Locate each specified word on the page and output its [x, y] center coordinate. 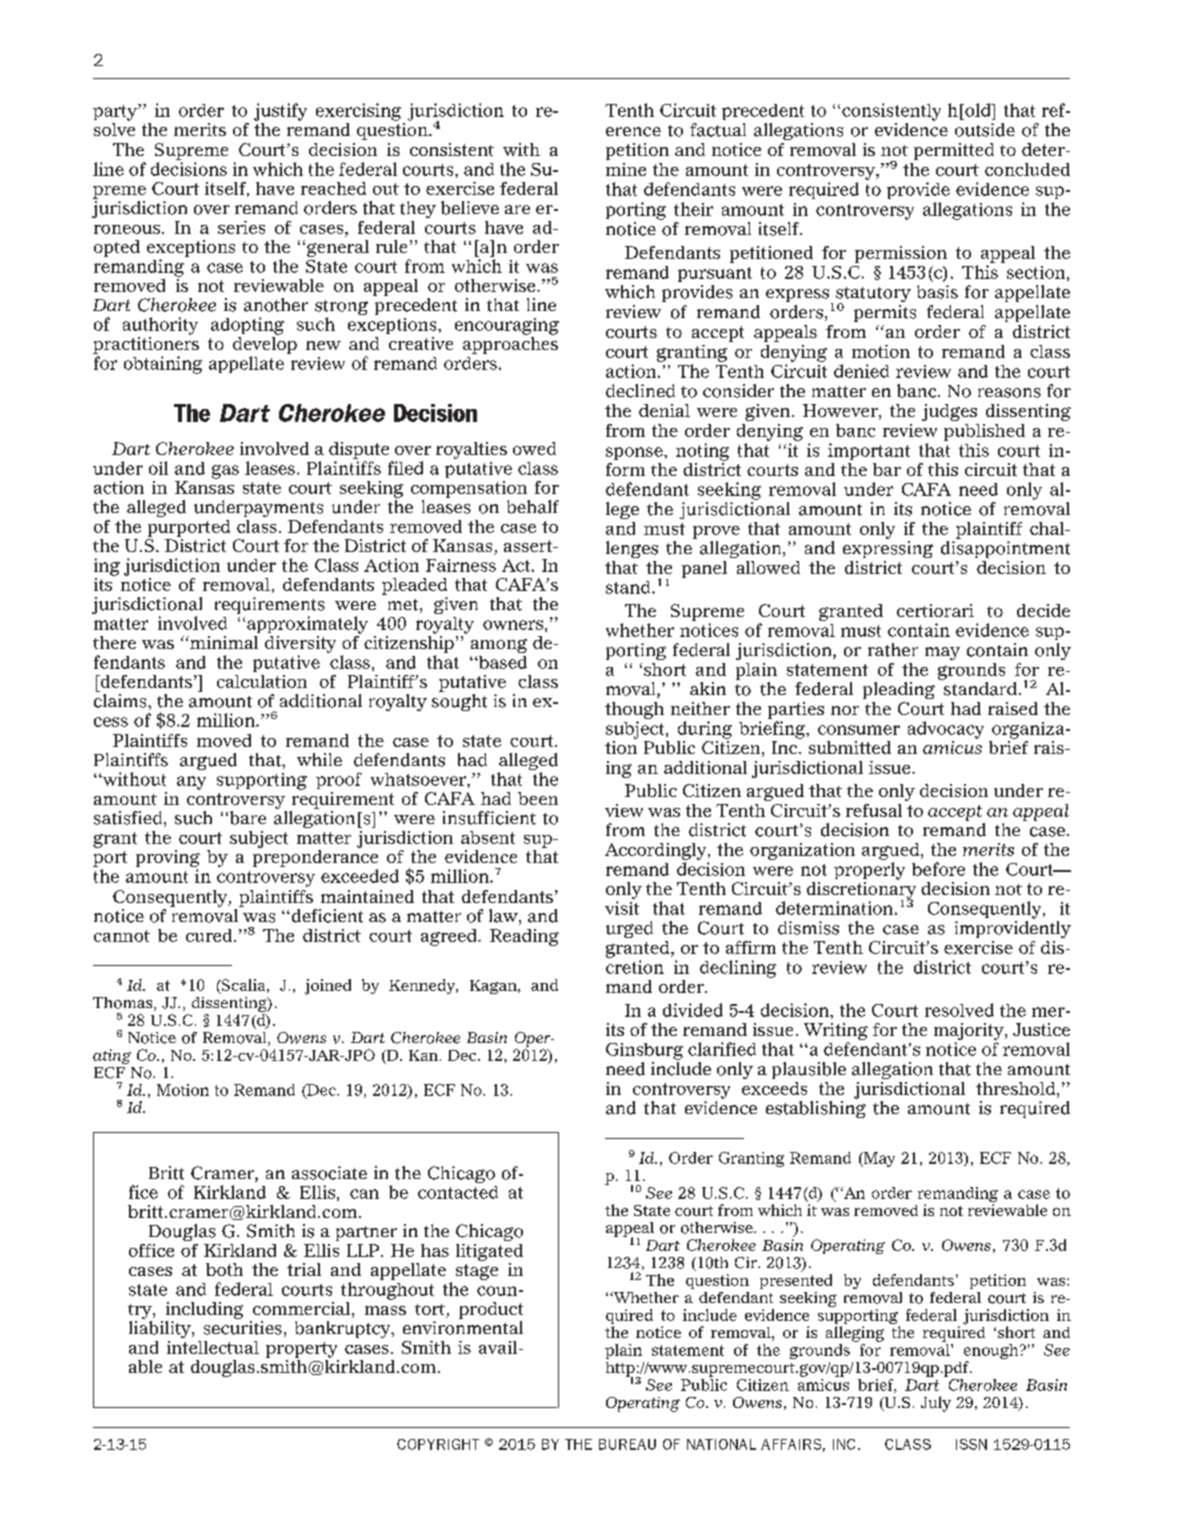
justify [280, 112]
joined [328, 987]
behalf [533, 507]
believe [470, 208]
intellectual [213, 1347]
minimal [223, 642]
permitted [954, 151]
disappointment [1005, 549]
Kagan [494, 987]
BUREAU [627, 1444]
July [936, 1404]
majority [970, 1033]
